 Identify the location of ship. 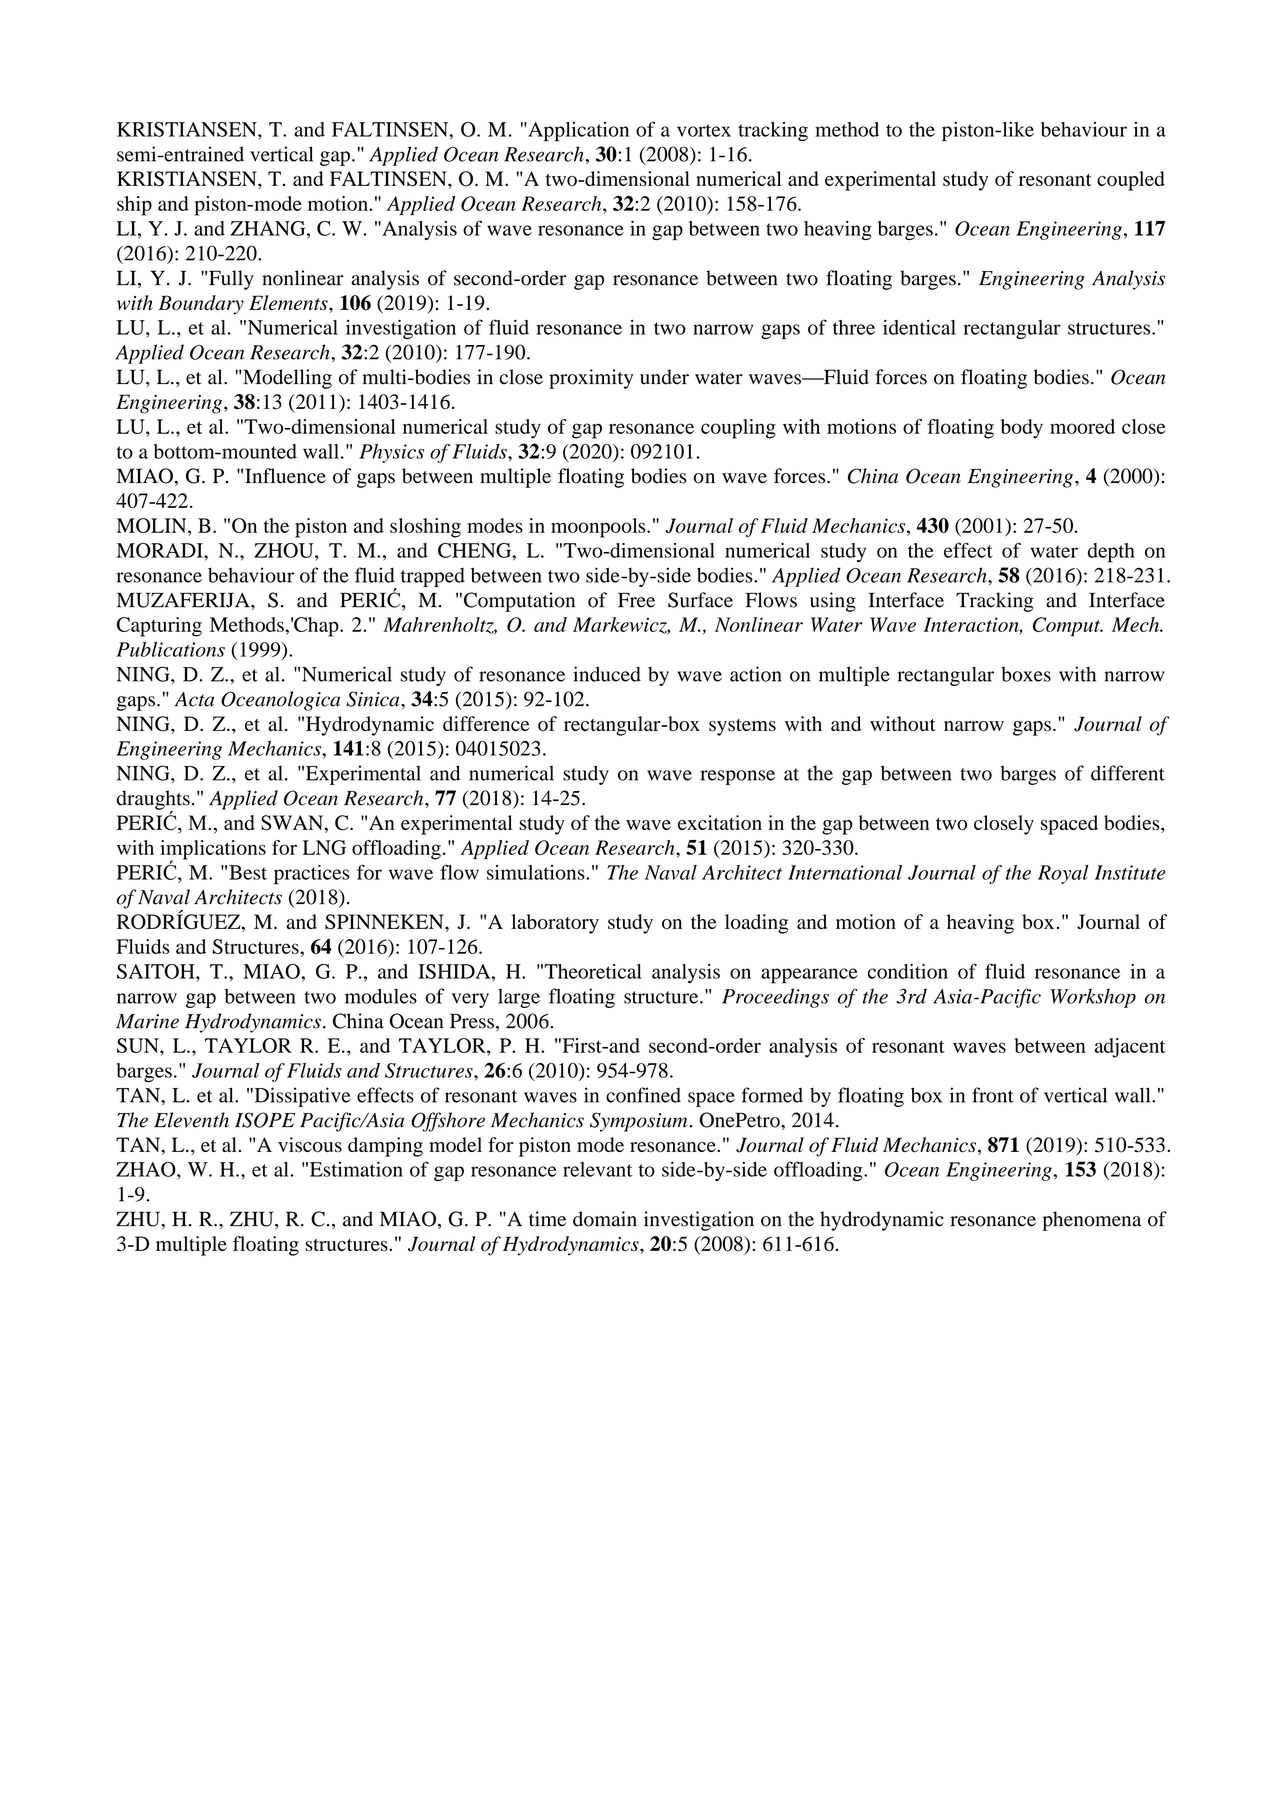
(134, 206).
